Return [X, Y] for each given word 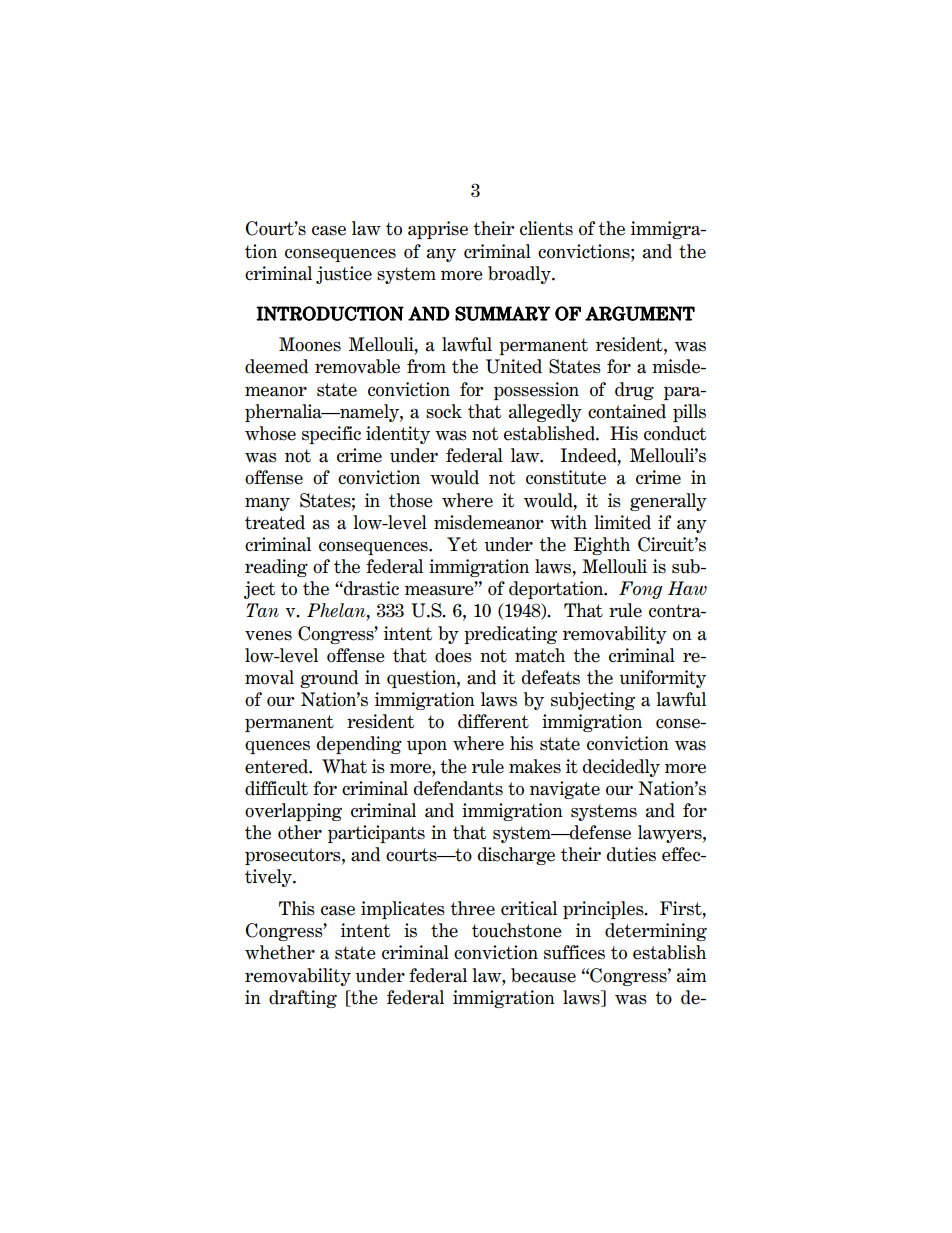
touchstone [517, 930]
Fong [640, 590]
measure [440, 590]
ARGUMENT [640, 313]
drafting [303, 999]
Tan [262, 610]
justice [344, 275]
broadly [520, 275]
